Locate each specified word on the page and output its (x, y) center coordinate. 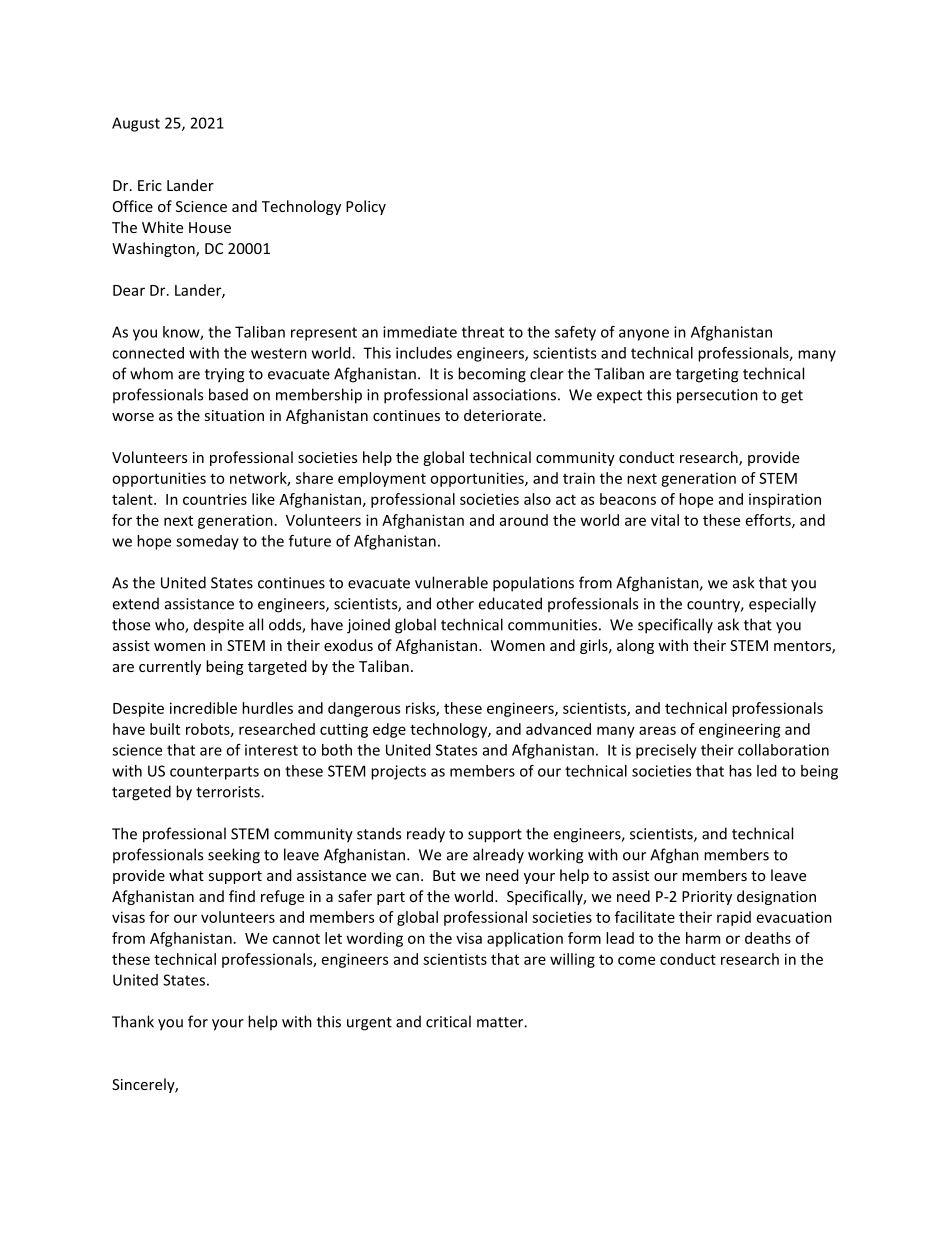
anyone (644, 335)
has (740, 771)
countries (215, 499)
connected (148, 353)
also (537, 499)
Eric (150, 185)
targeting (707, 375)
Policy (366, 207)
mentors (803, 647)
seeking (234, 856)
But (444, 875)
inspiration (785, 500)
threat (483, 332)
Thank (133, 1021)
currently (170, 667)
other (455, 603)
